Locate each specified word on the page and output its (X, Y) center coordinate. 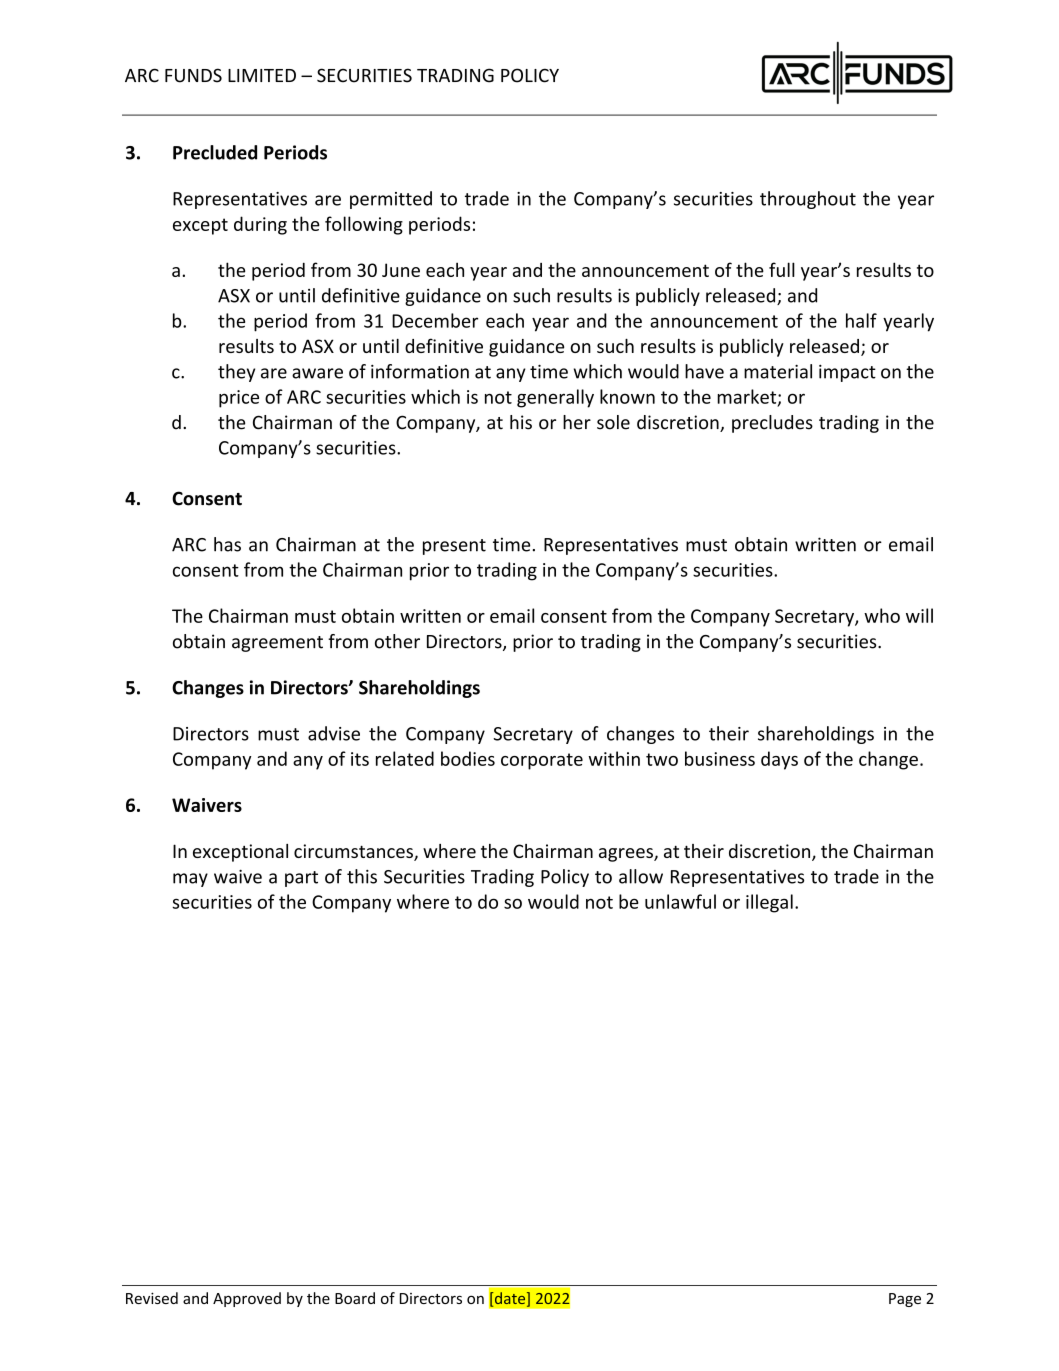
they (236, 373)
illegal (769, 903)
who (882, 615)
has (227, 544)
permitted (391, 200)
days (779, 760)
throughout (808, 200)
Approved (247, 1299)
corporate (542, 761)
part (301, 879)
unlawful (680, 901)
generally (555, 398)
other (397, 641)
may (190, 880)
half (861, 320)
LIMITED (262, 75)
